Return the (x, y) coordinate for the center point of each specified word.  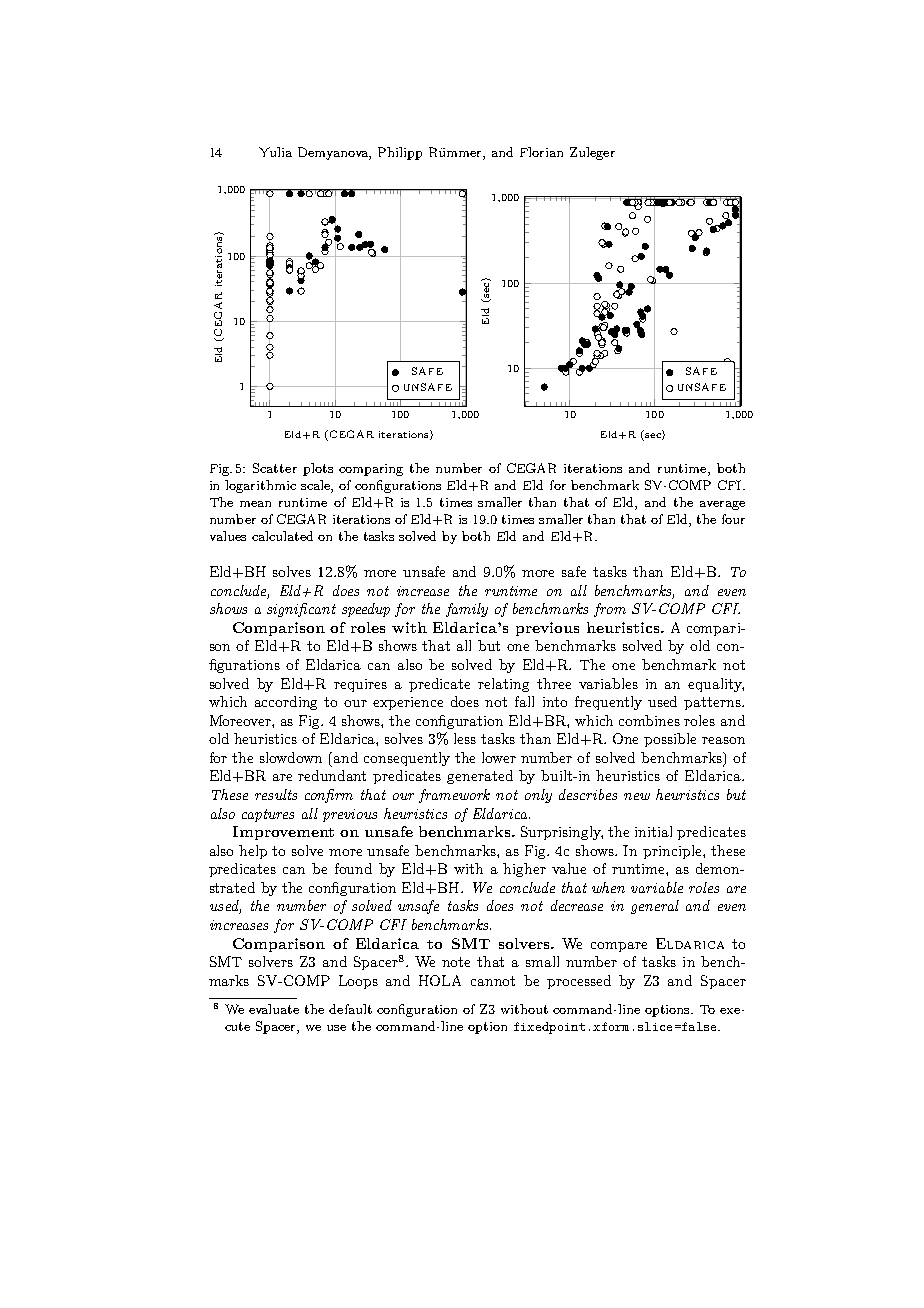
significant (301, 610)
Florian (541, 152)
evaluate (274, 1009)
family (467, 610)
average (722, 505)
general (655, 907)
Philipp (400, 153)
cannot (493, 981)
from (610, 610)
